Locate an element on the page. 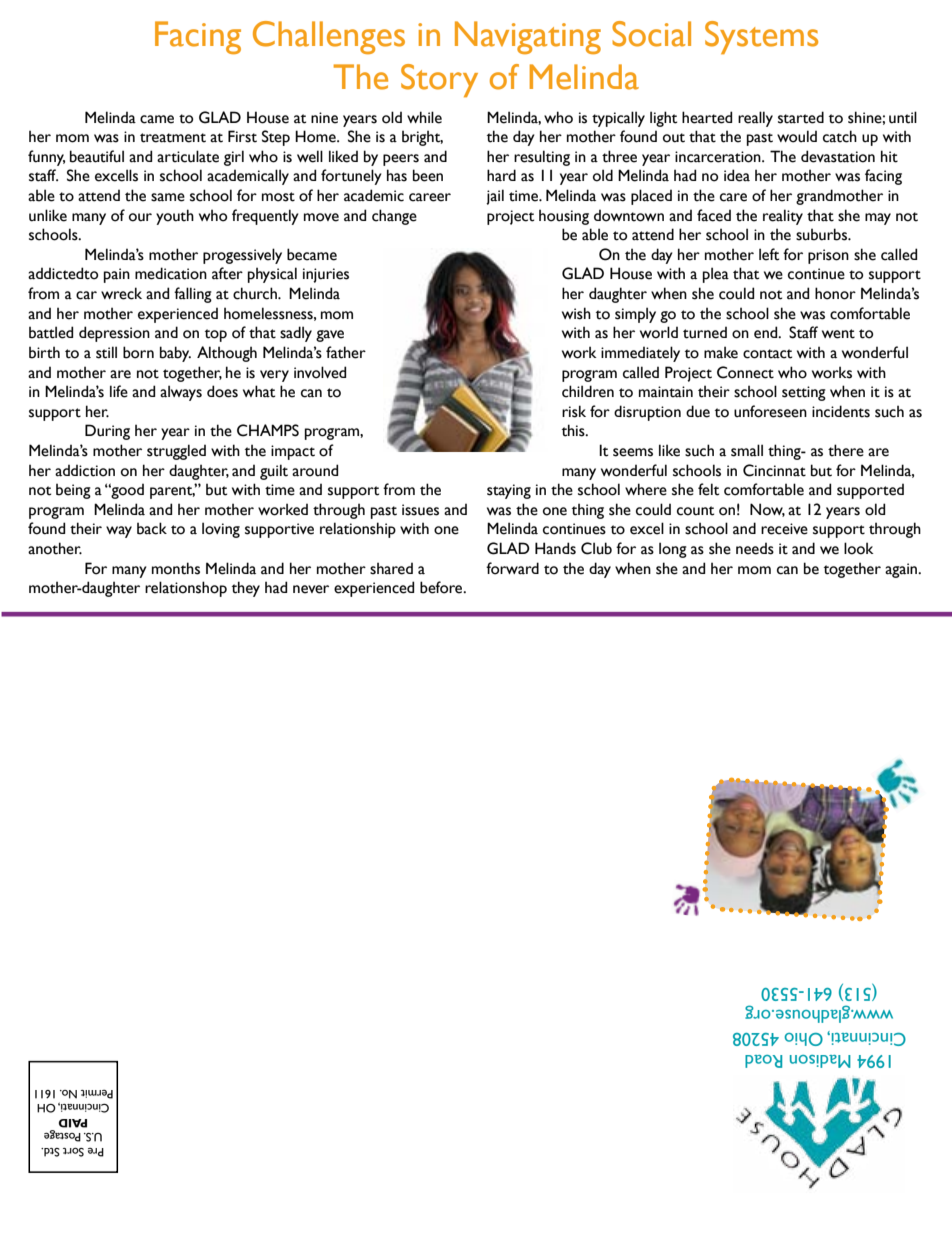 The image size is (952, 1233). Navigating is located at coordinates (528, 37).
